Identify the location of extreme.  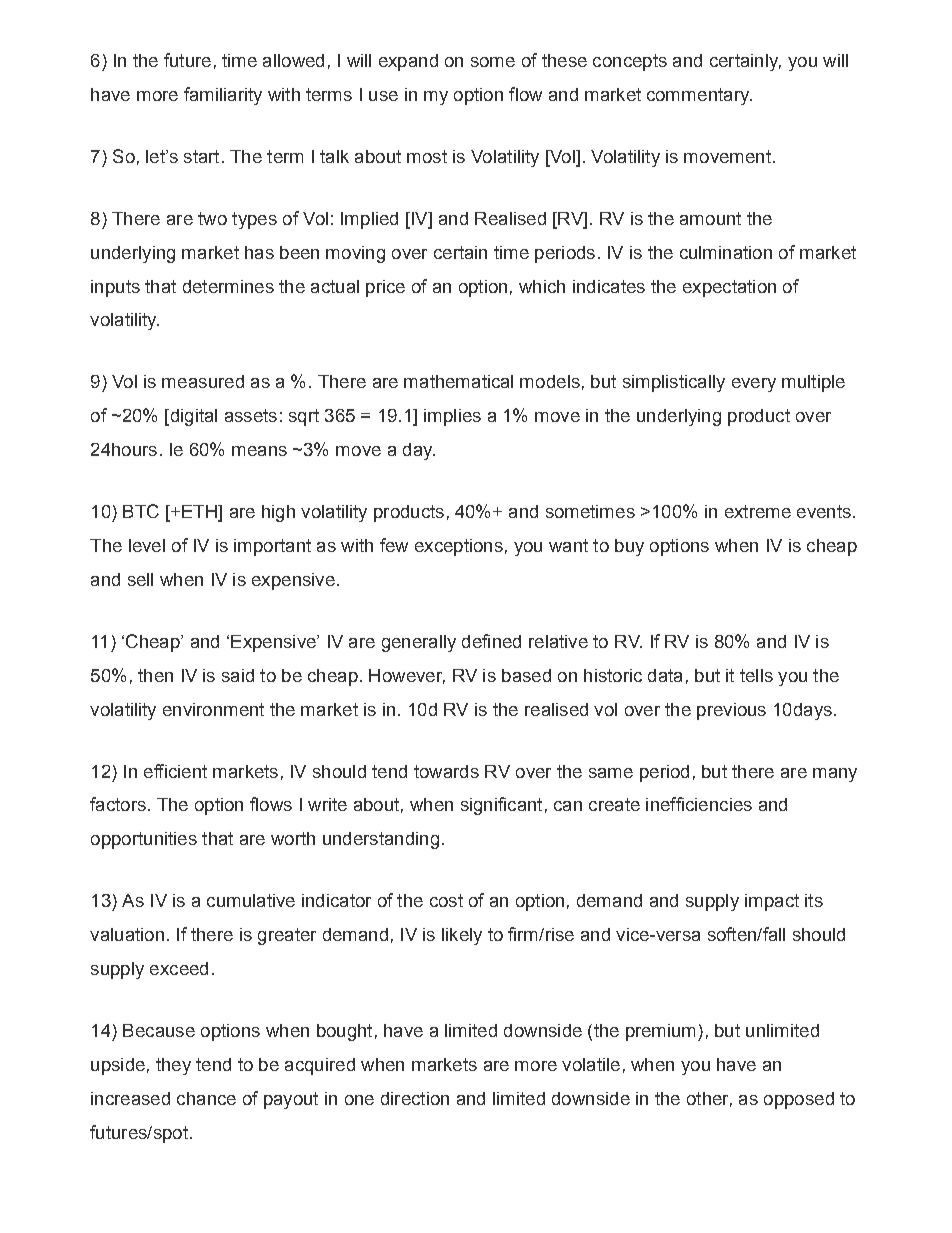
(758, 511).
